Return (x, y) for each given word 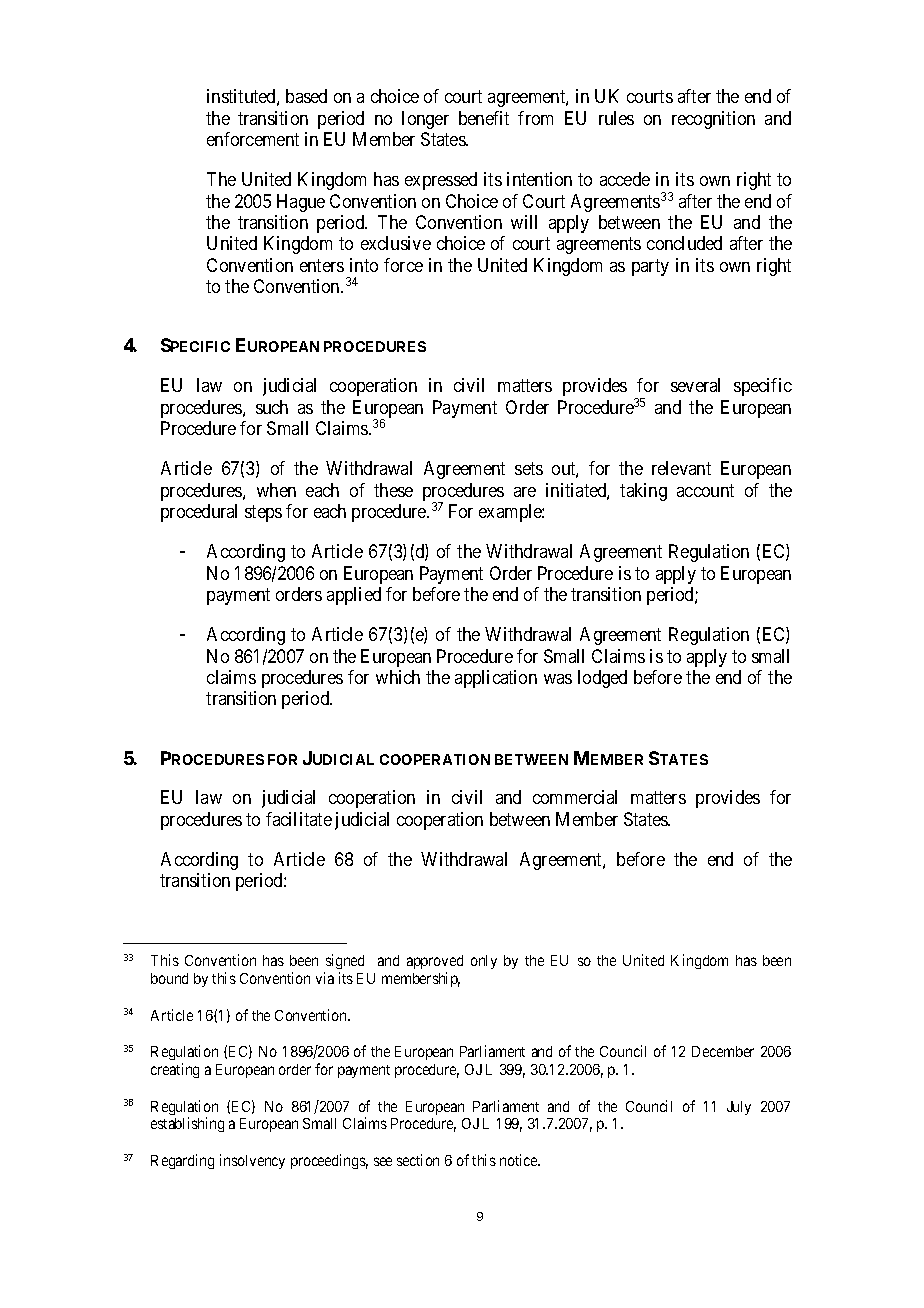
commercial (575, 797)
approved (435, 964)
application (496, 679)
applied (354, 596)
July (739, 1108)
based (306, 96)
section (418, 1160)
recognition (713, 120)
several (695, 385)
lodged (602, 679)
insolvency (252, 1161)
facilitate (299, 819)
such (272, 407)
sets (529, 468)
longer (425, 120)
